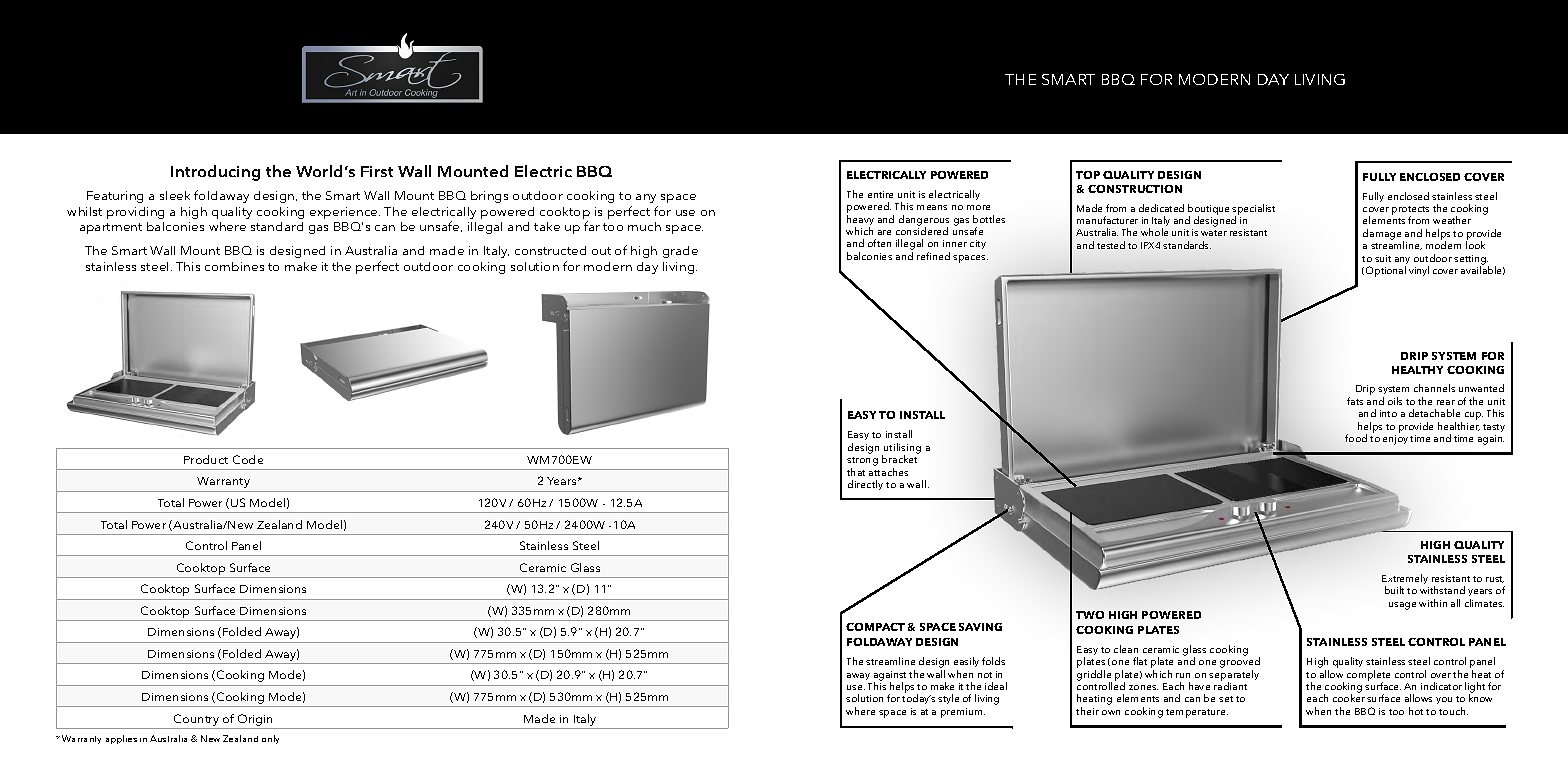 This document has height=784, width=1568. Describe the element at coordinates (175, 195) in the document. I see `sleek` at that location.
